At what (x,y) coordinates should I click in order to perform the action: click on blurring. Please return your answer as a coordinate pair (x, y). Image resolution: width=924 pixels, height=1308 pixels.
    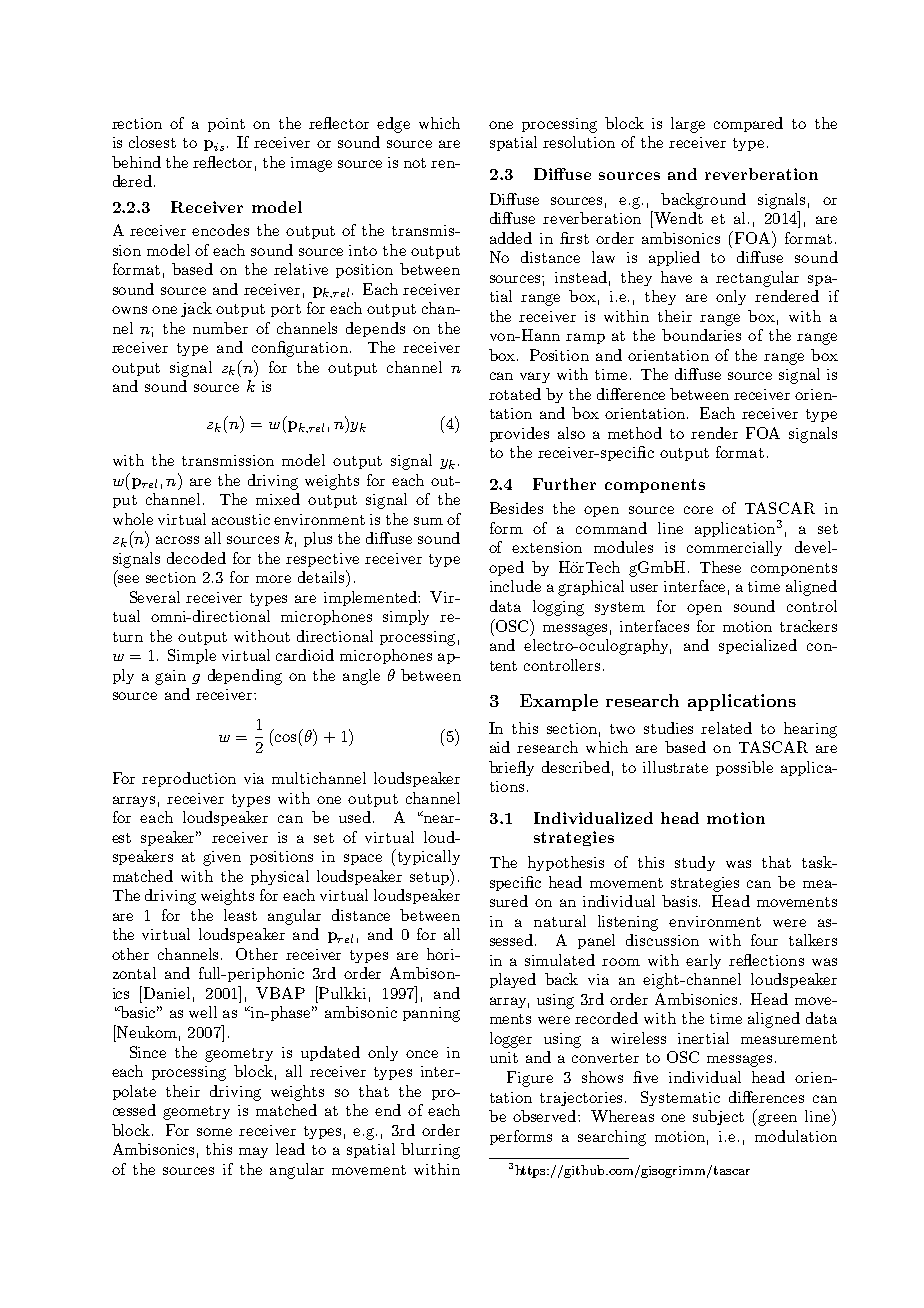
    Looking at the image, I should click on (430, 1151).
